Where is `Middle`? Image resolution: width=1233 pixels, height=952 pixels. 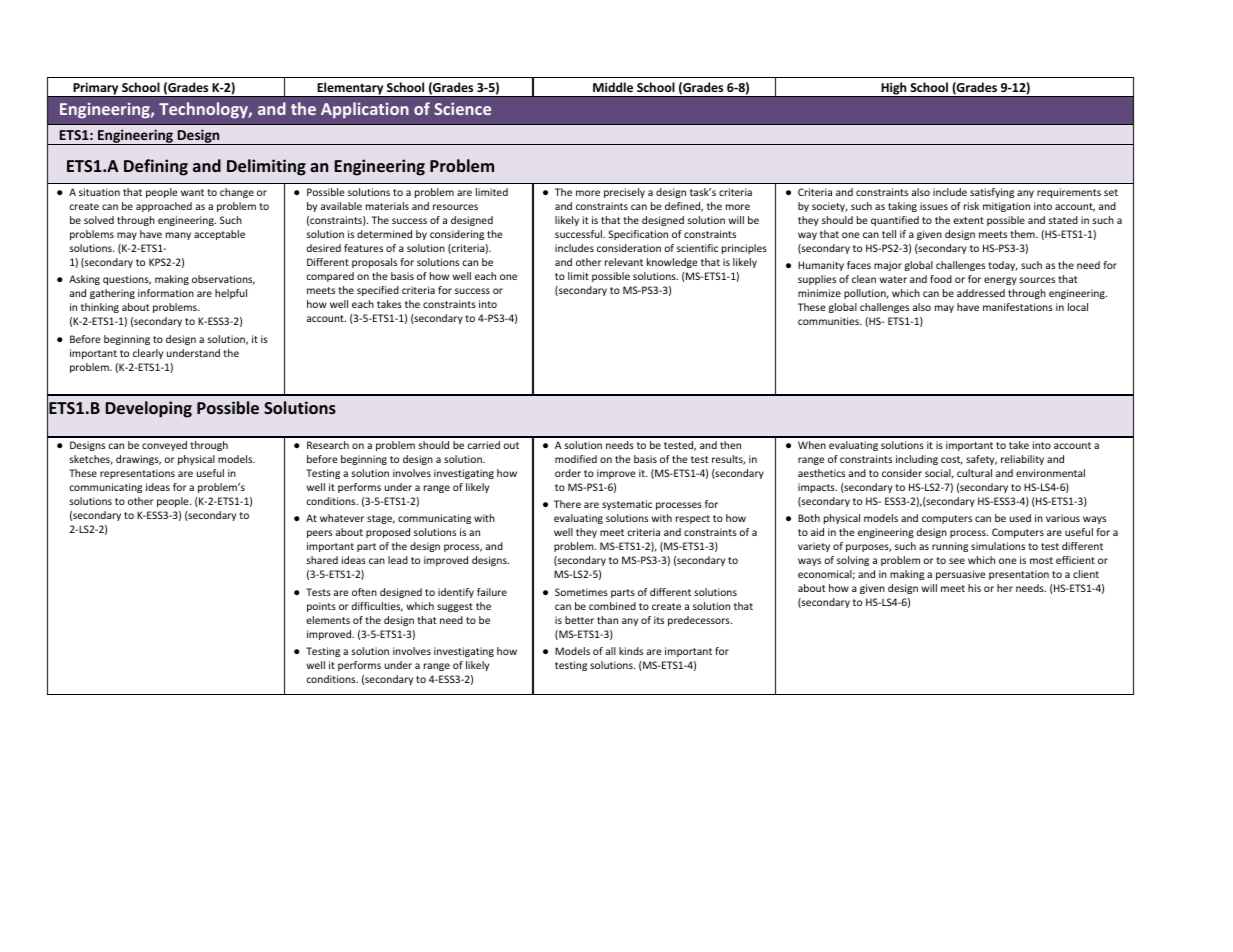 Middle is located at coordinates (613, 87).
